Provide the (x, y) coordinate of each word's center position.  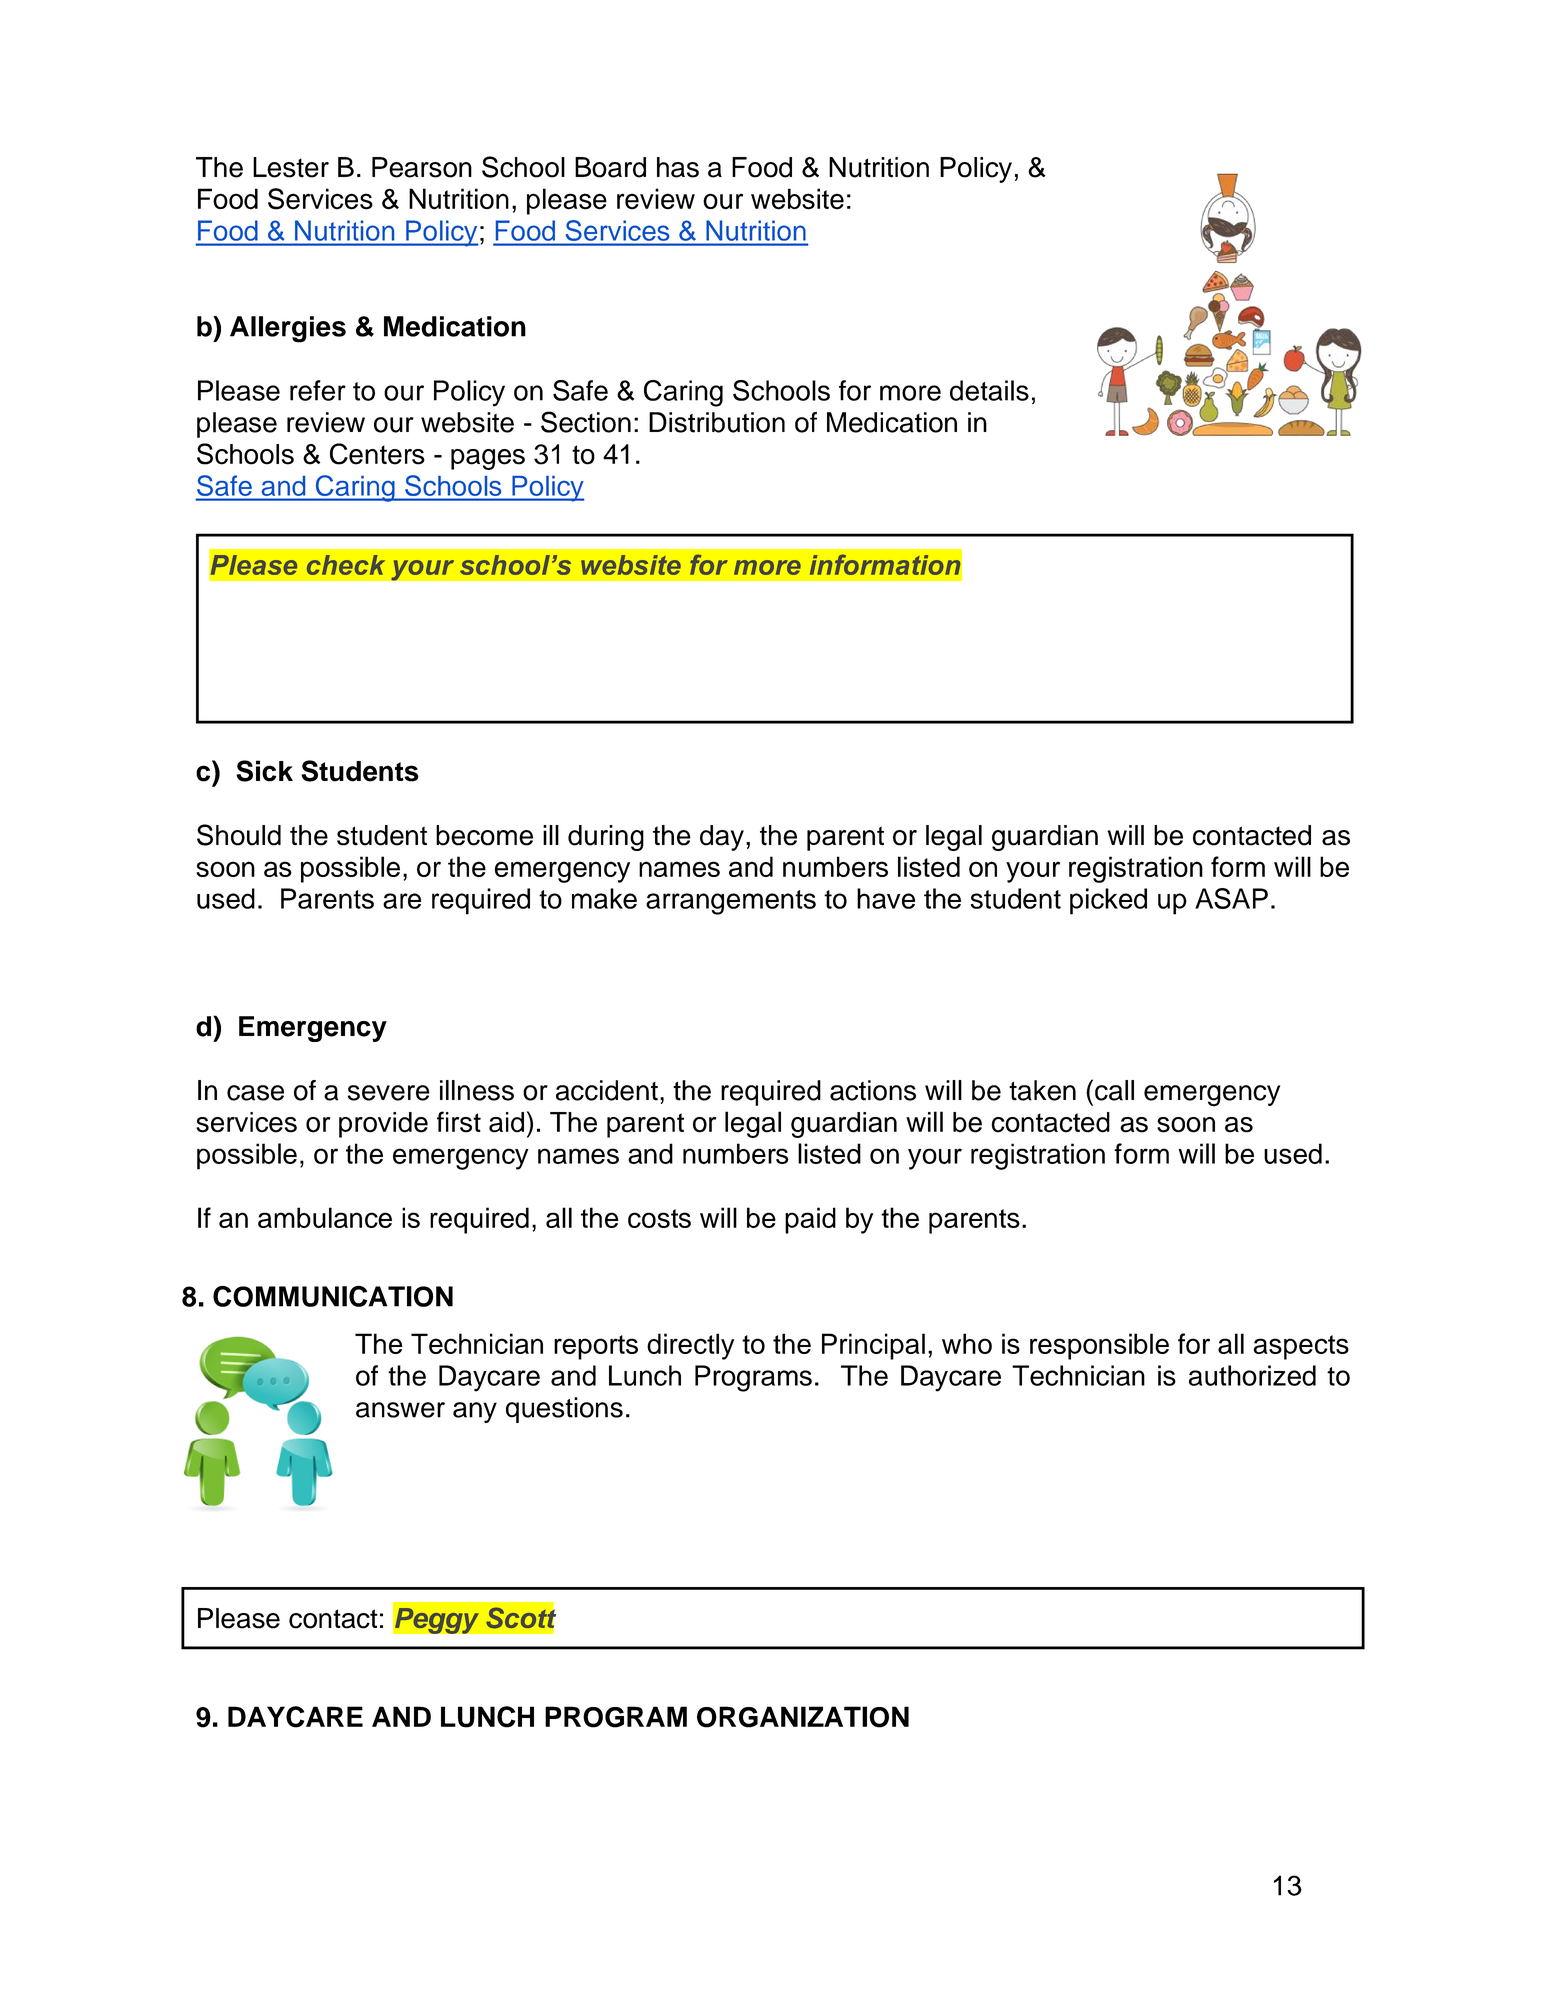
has (678, 167)
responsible (1099, 1346)
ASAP (1231, 898)
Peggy (436, 1620)
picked (1108, 901)
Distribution (717, 422)
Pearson (422, 167)
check (346, 565)
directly (690, 1346)
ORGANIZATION (803, 1717)
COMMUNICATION (333, 1296)
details (989, 390)
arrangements (731, 902)
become (484, 835)
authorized (1252, 1375)
